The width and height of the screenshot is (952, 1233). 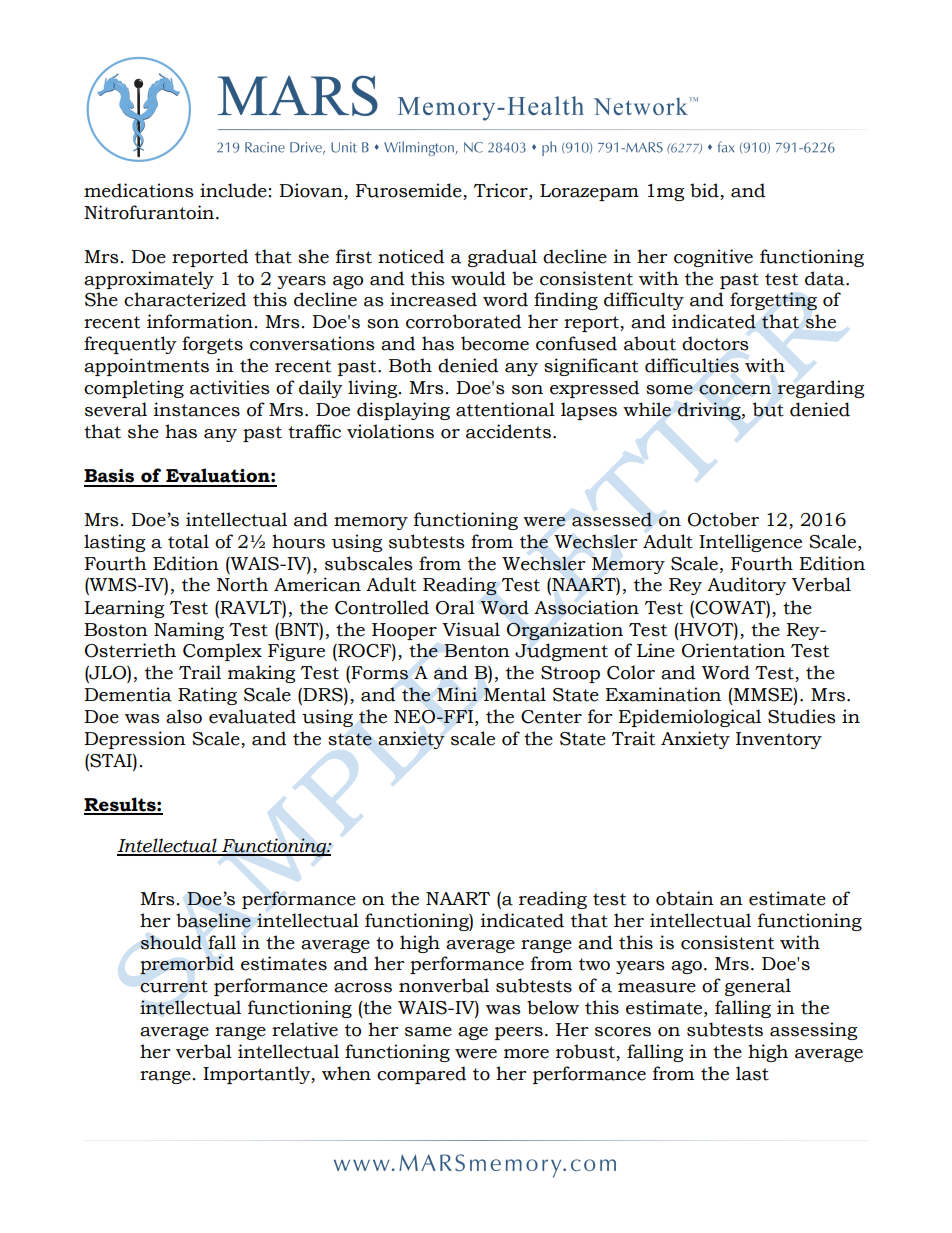 What do you see at coordinates (428, 1032) in the screenshot?
I see `same` at bounding box center [428, 1032].
